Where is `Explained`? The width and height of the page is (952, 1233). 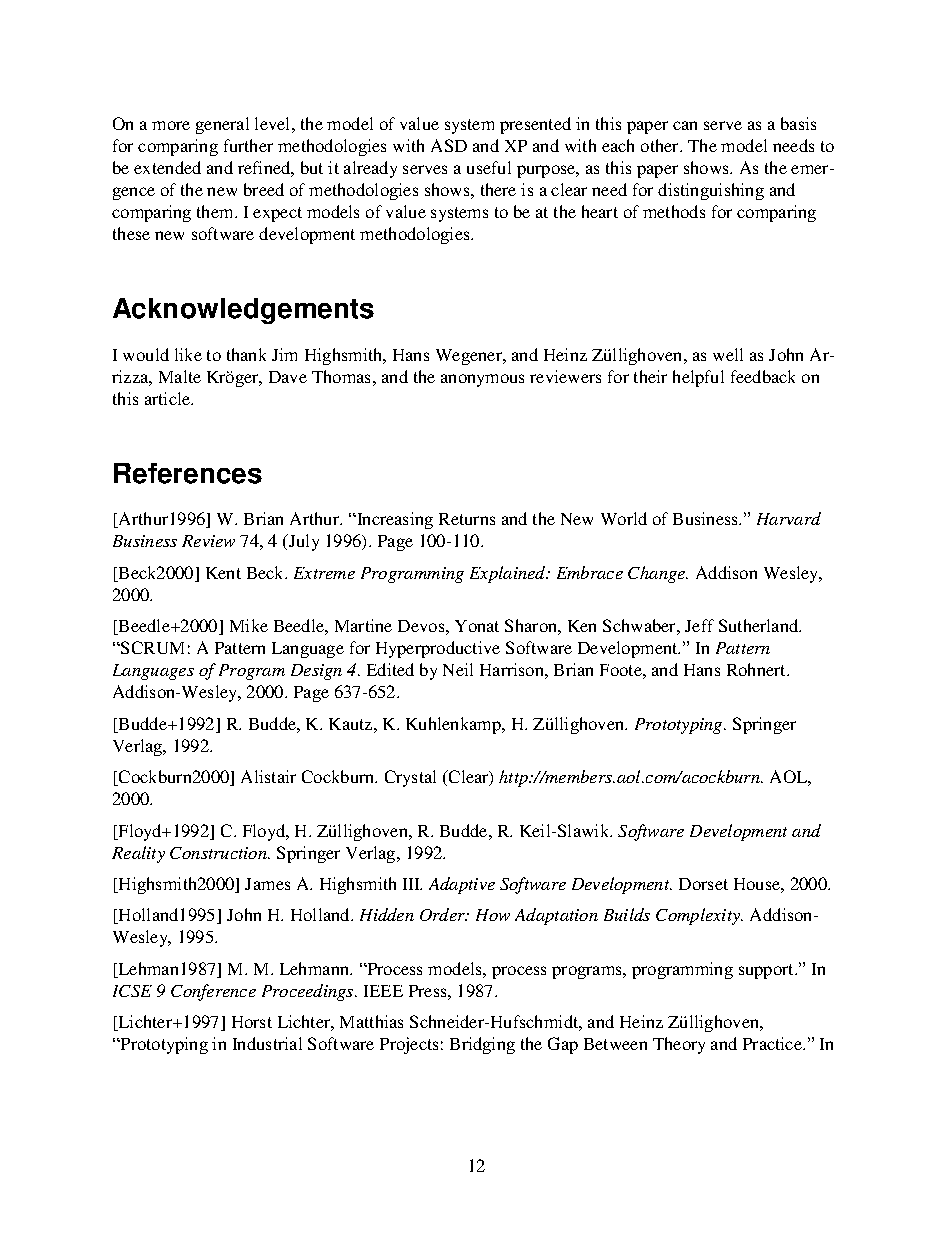 Explained is located at coordinates (509, 574).
